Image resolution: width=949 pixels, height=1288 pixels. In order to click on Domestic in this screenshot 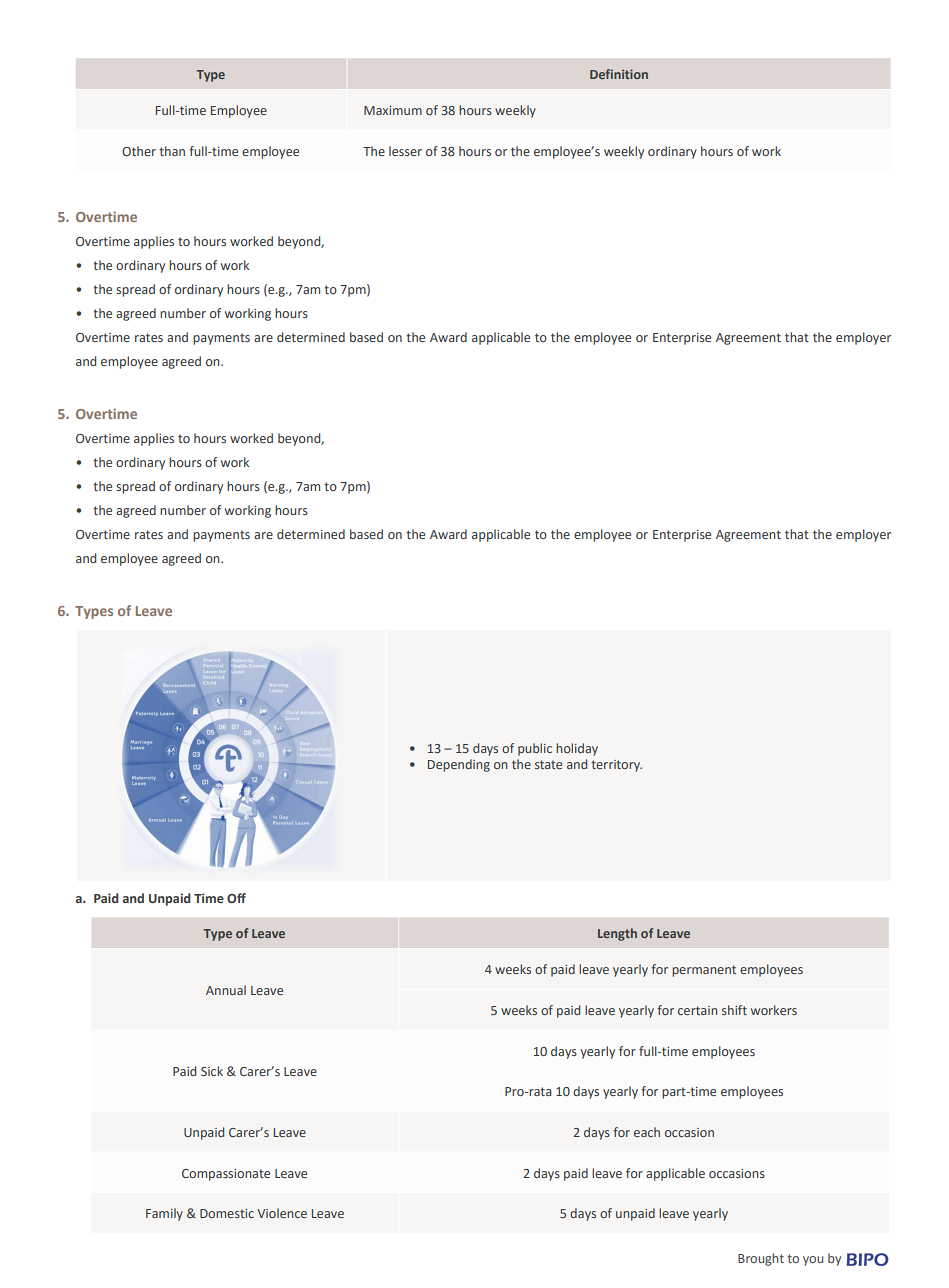, I will do `click(227, 1213)`.
